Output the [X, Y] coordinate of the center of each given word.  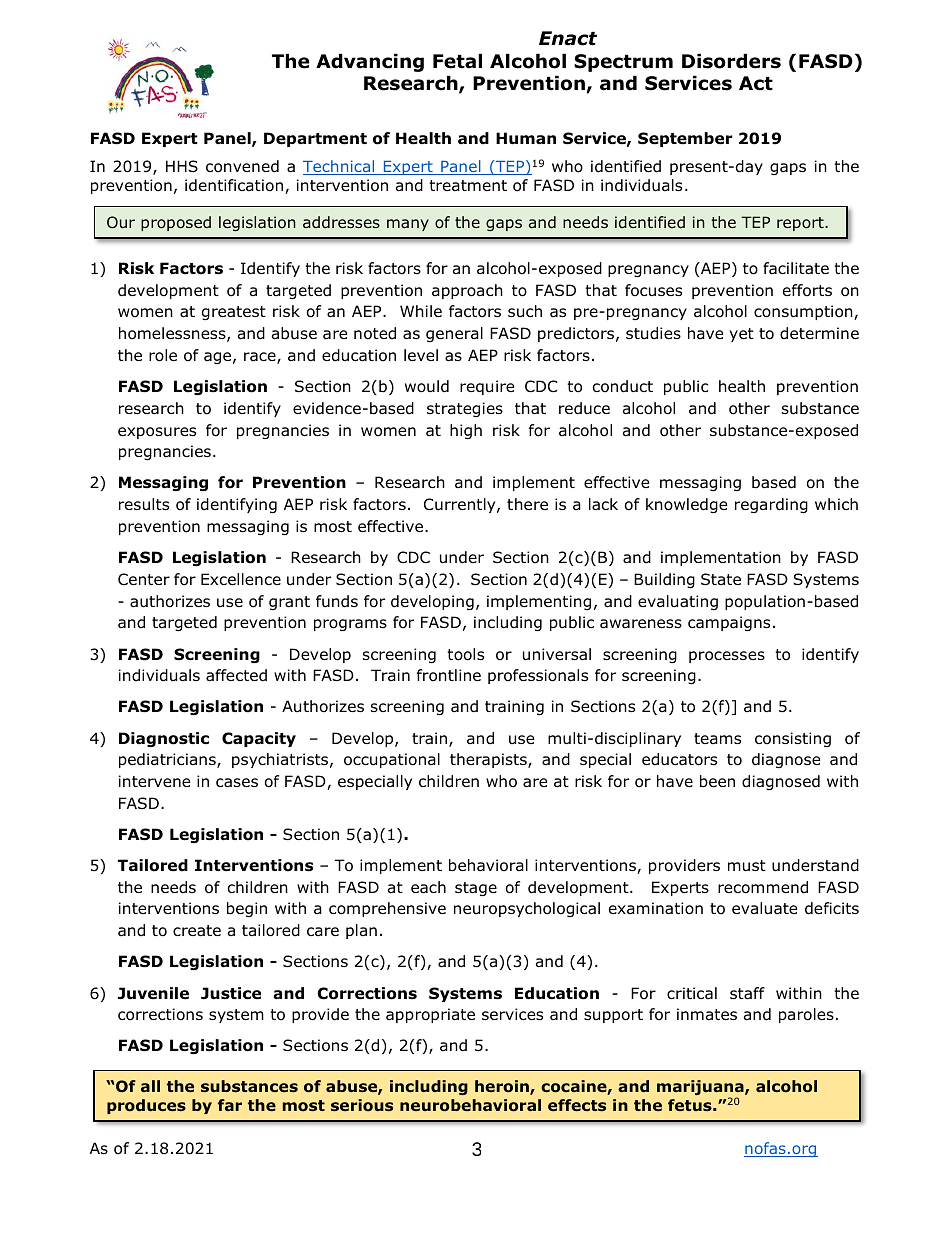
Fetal [457, 61]
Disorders [731, 61]
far [230, 1105]
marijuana [701, 1089]
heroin [503, 1087]
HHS [182, 166]
